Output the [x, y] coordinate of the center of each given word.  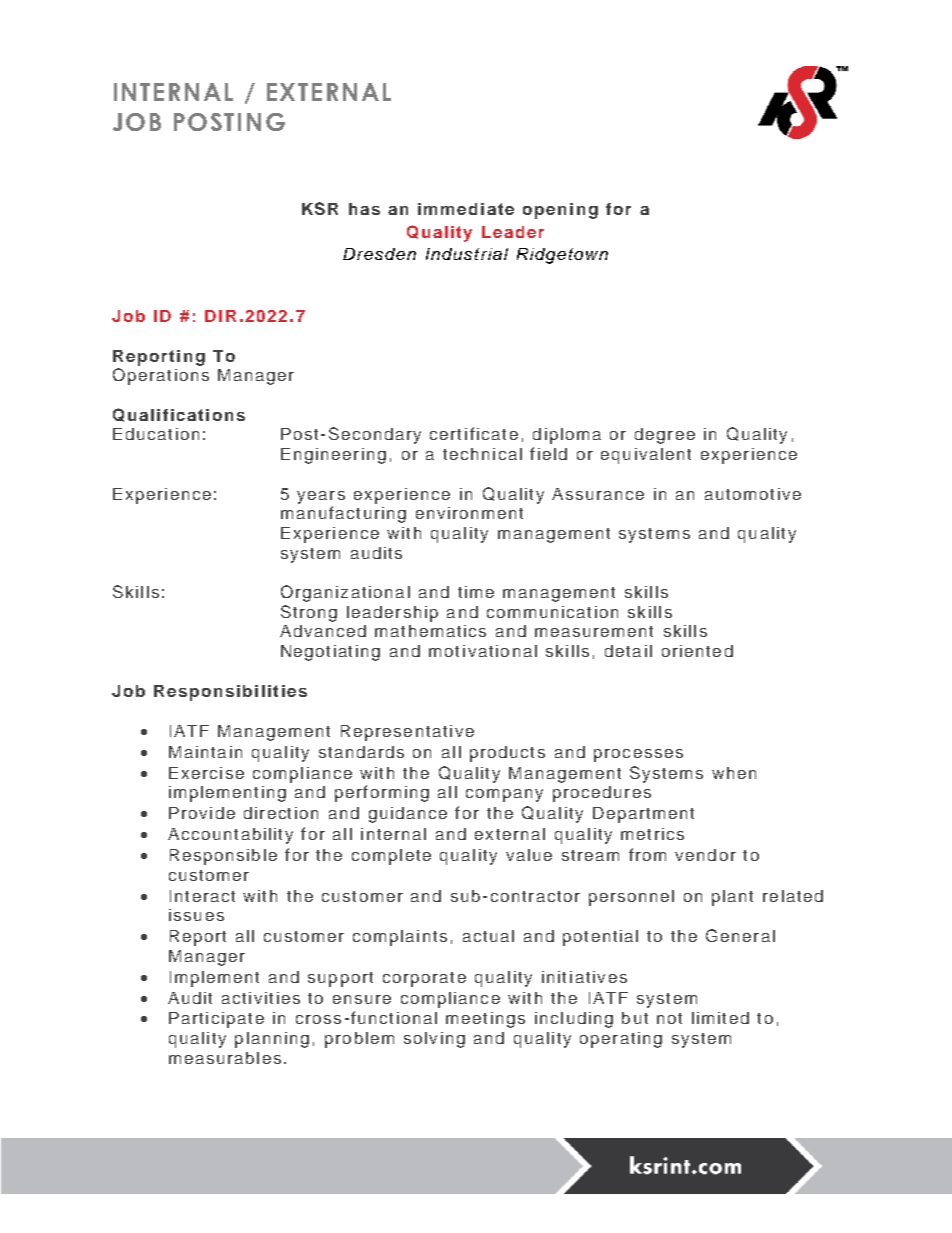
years [321, 497]
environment [469, 513]
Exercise [206, 773]
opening [560, 211]
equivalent [646, 456]
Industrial [467, 254]
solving [434, 1040]
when [734, 773]
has [364, 209]
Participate [216, 1020]
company [504, 795]
